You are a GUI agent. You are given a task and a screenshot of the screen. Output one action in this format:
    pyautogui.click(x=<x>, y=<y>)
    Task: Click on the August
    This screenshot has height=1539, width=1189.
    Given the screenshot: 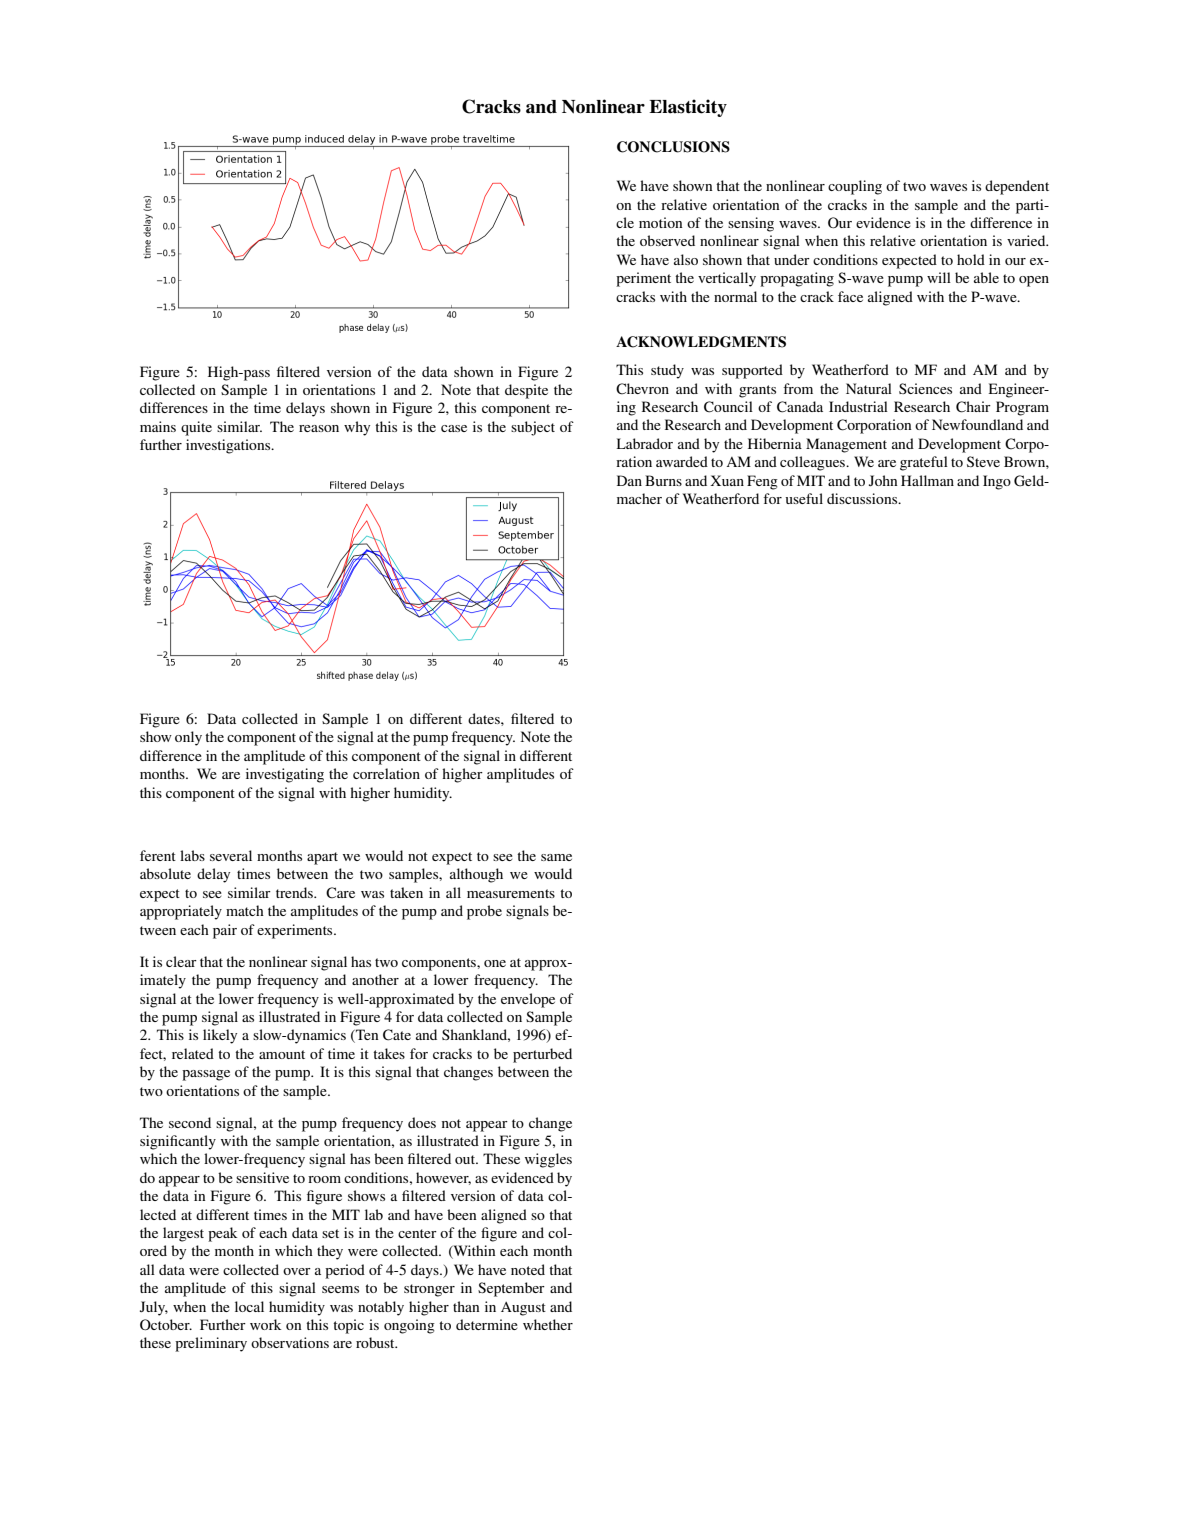 What is the action you would take?
    pyautogui.click(x=523, y=1309)
